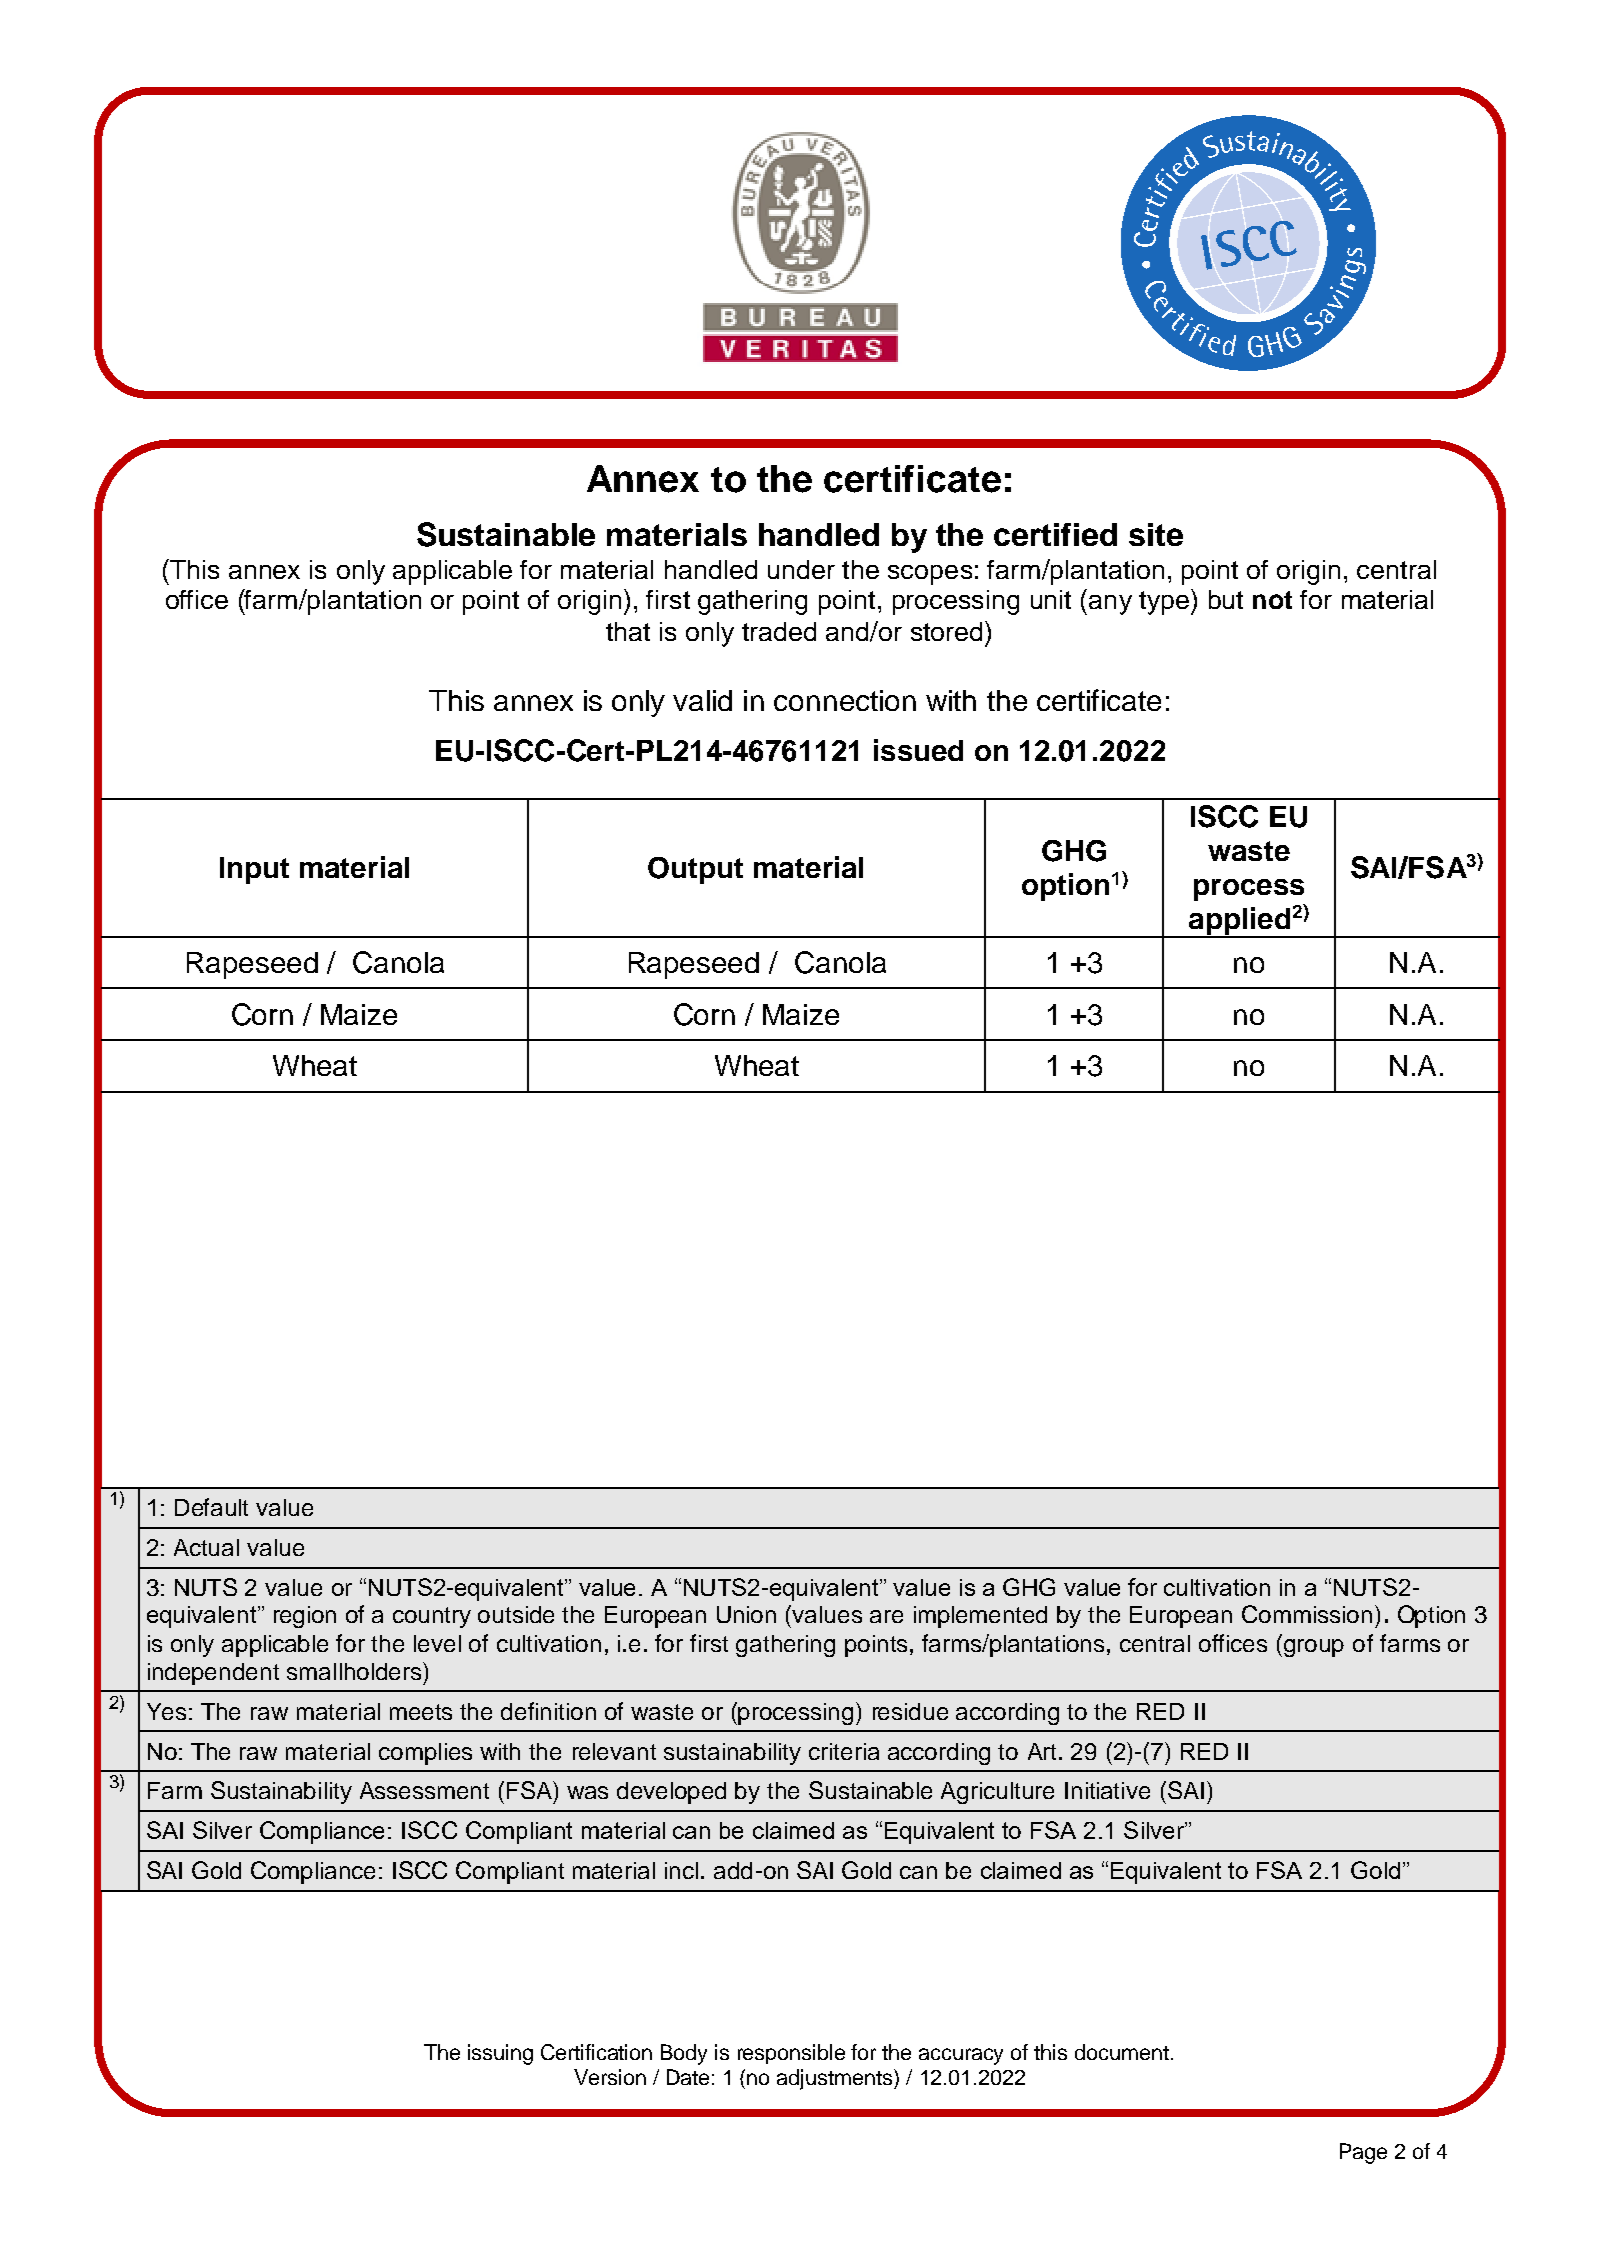 The image size is (1600, 2264). Describe the element at coordinates (1226, 599) in the page. I see `but` at that location.
